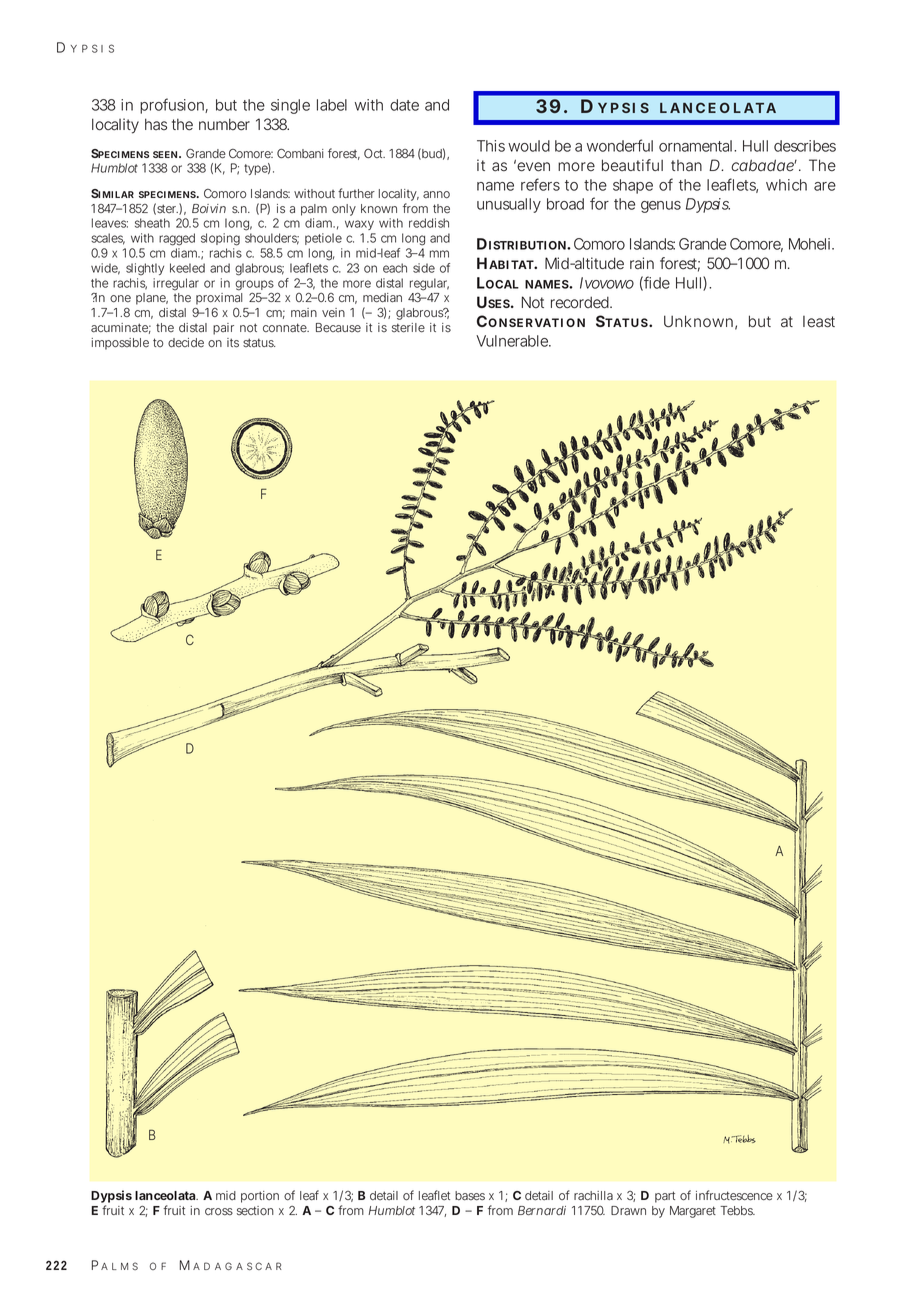  I want to click on portion, so click(260, 1197).
